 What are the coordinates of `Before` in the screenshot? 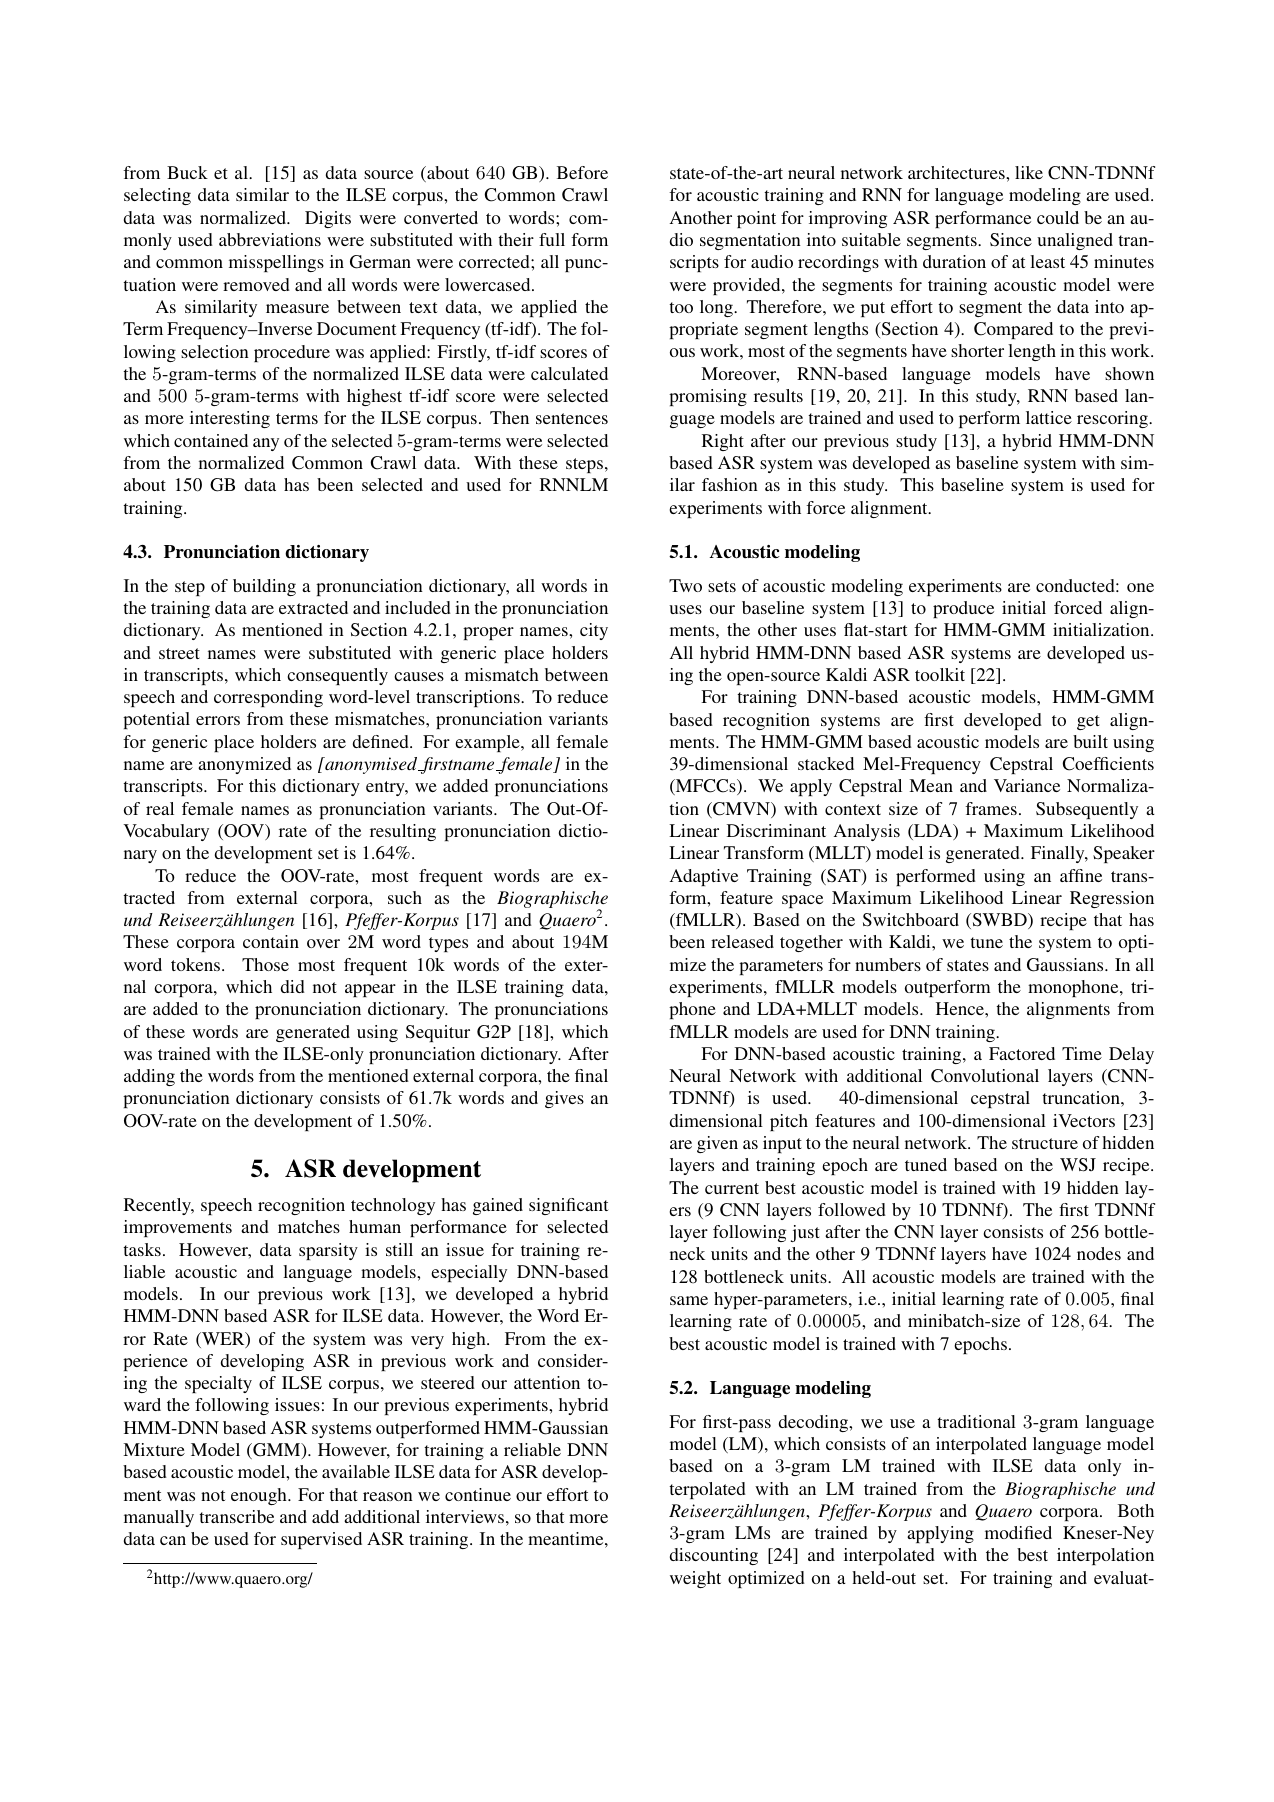 It's located at (582, 172).
